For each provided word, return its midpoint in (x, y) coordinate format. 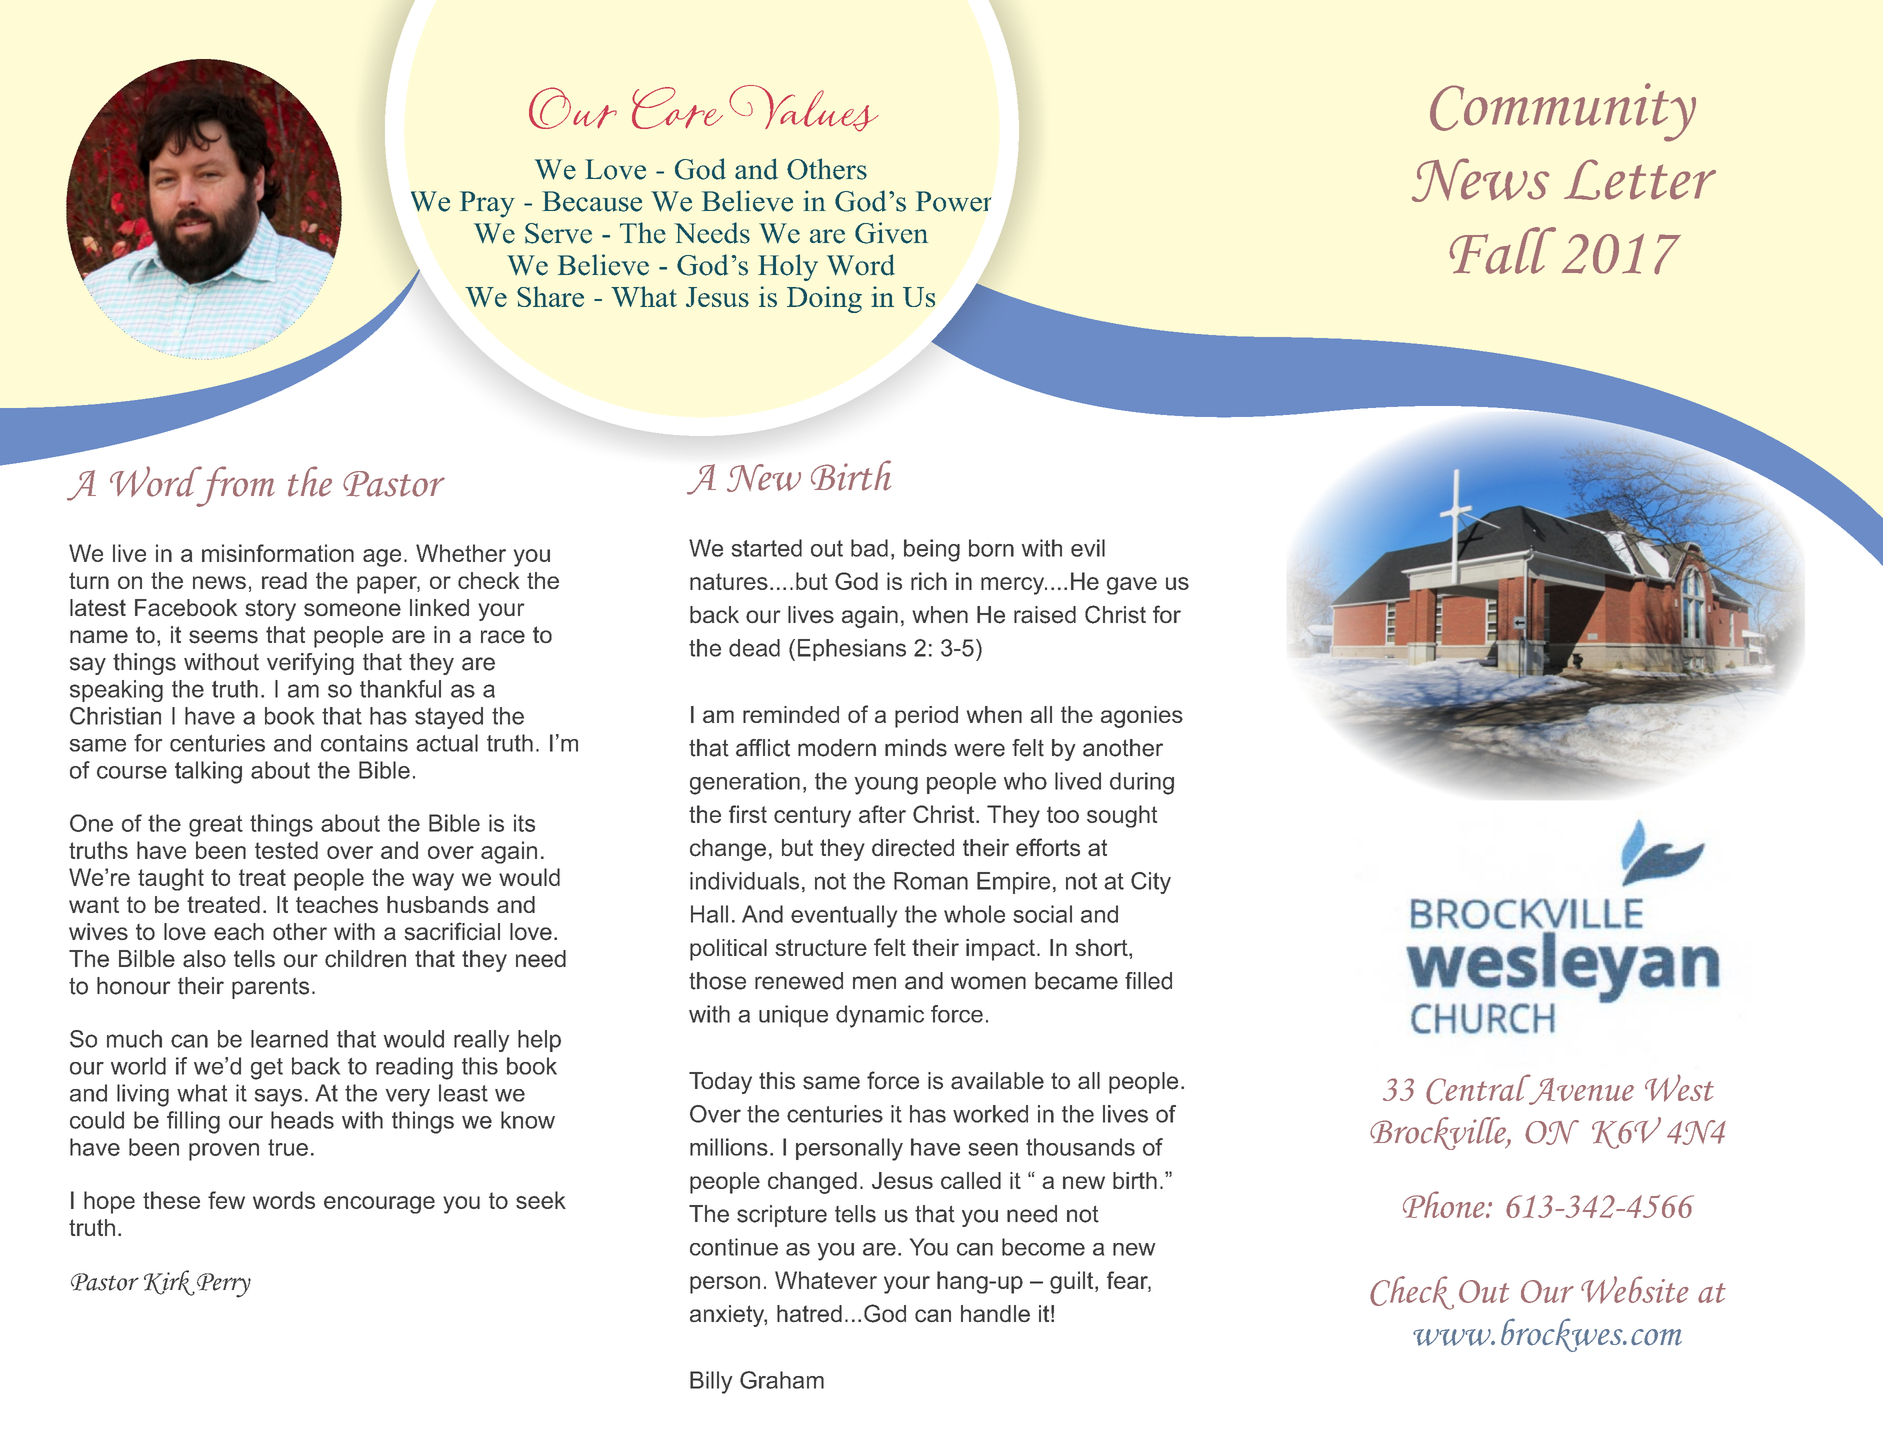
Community (1563, 112)
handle (995, 1313)
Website (1635, 1290)
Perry (224, 1285)
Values (804, 108)
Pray (487, 204)
